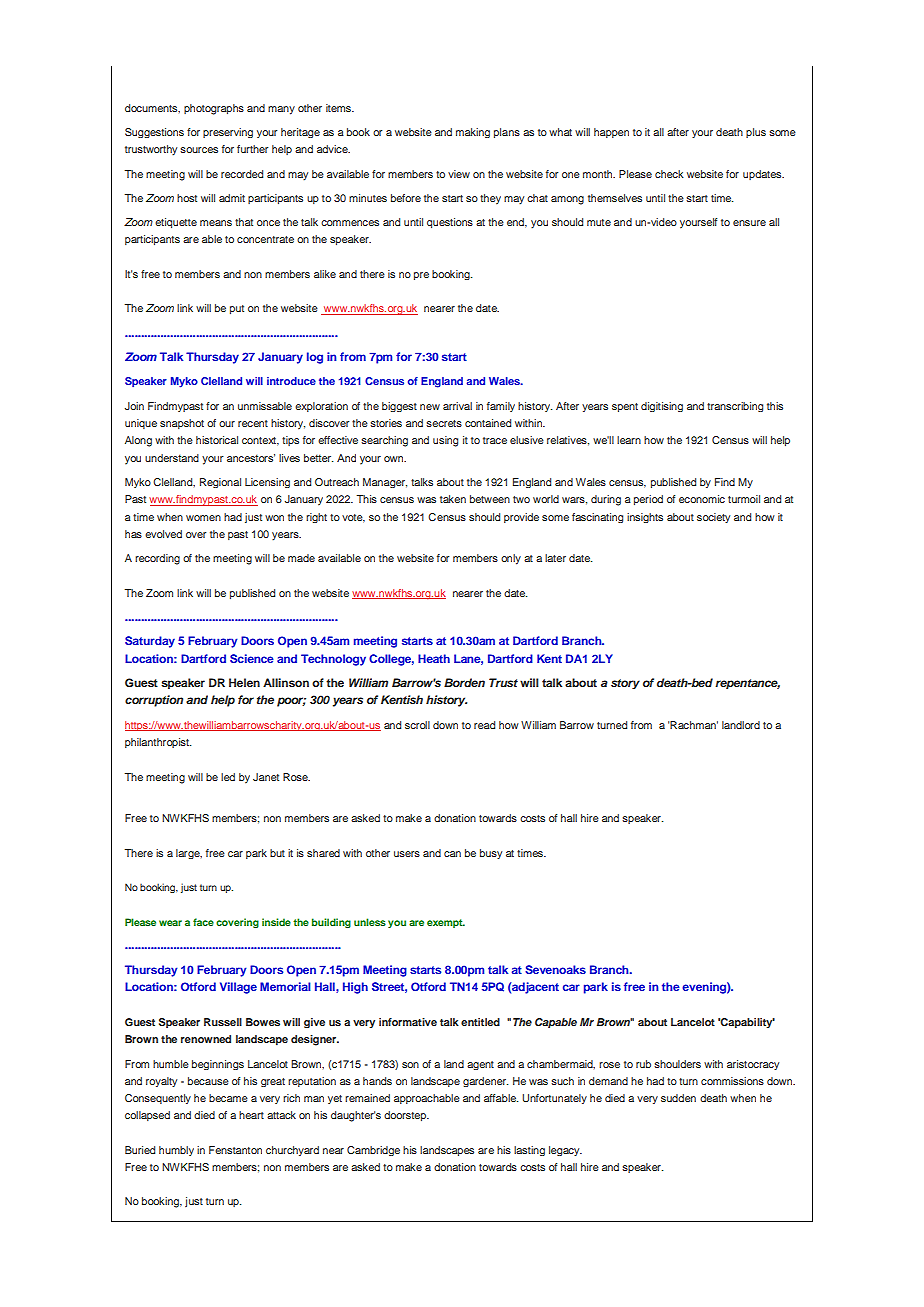 The height and width of the image is (1307, 924). Describe the element at coordinates (485, 1082) in the image. I see `gardener` at that location.
